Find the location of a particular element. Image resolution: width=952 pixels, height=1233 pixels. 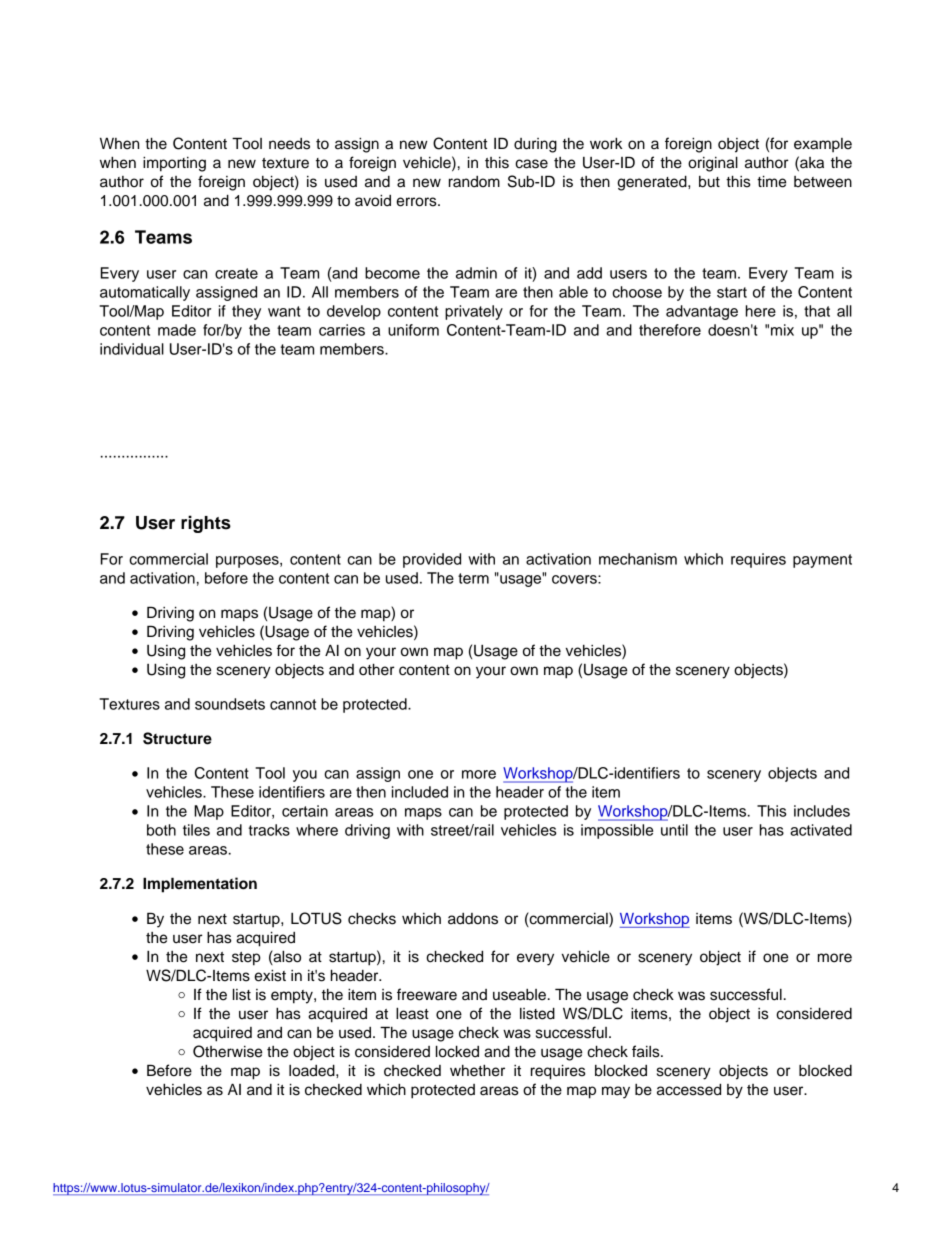

exist is located at coordinates (270, 976).
